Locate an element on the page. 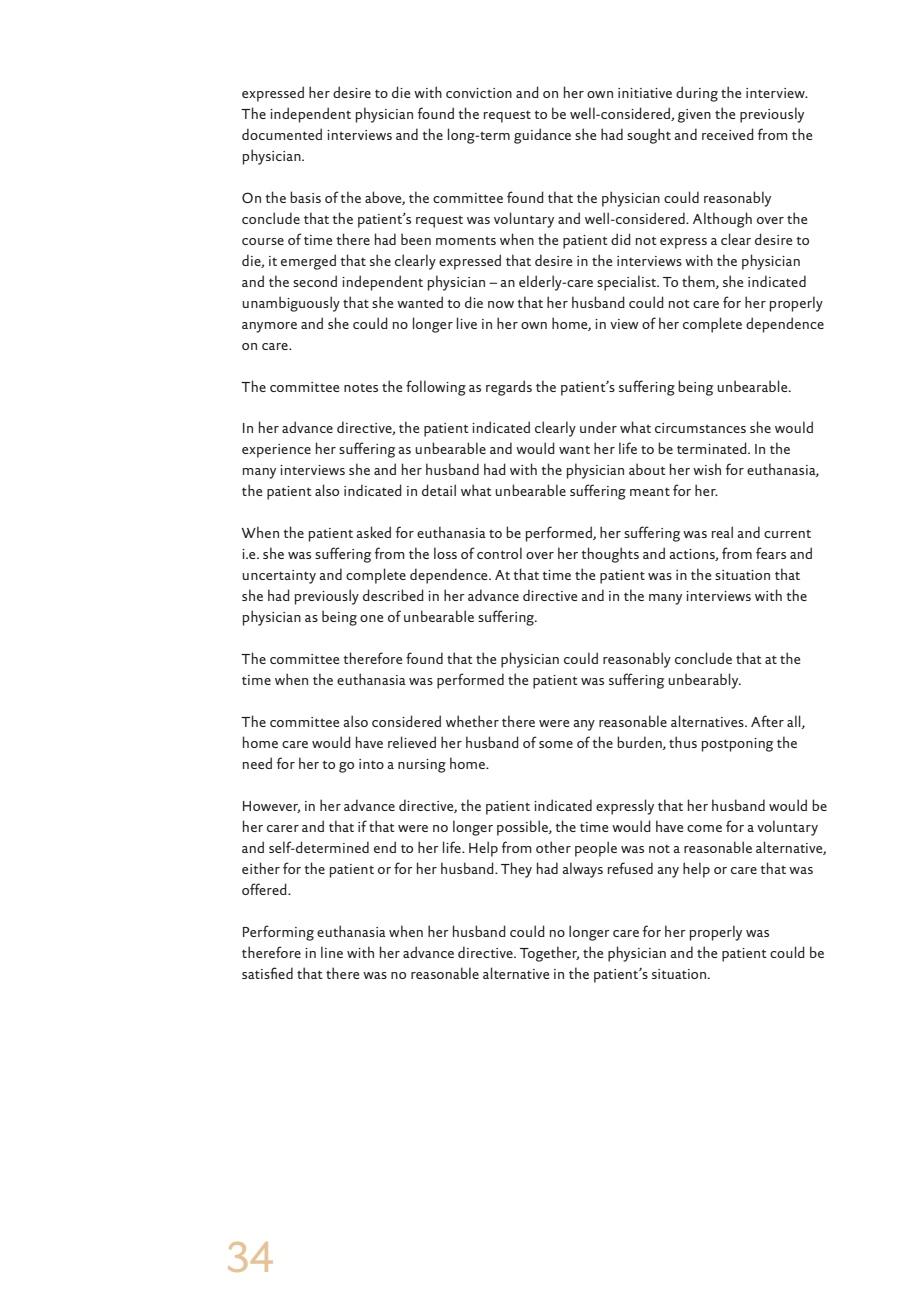 This image has width=924, height=1308. line is located at coordinates (332, 952).
